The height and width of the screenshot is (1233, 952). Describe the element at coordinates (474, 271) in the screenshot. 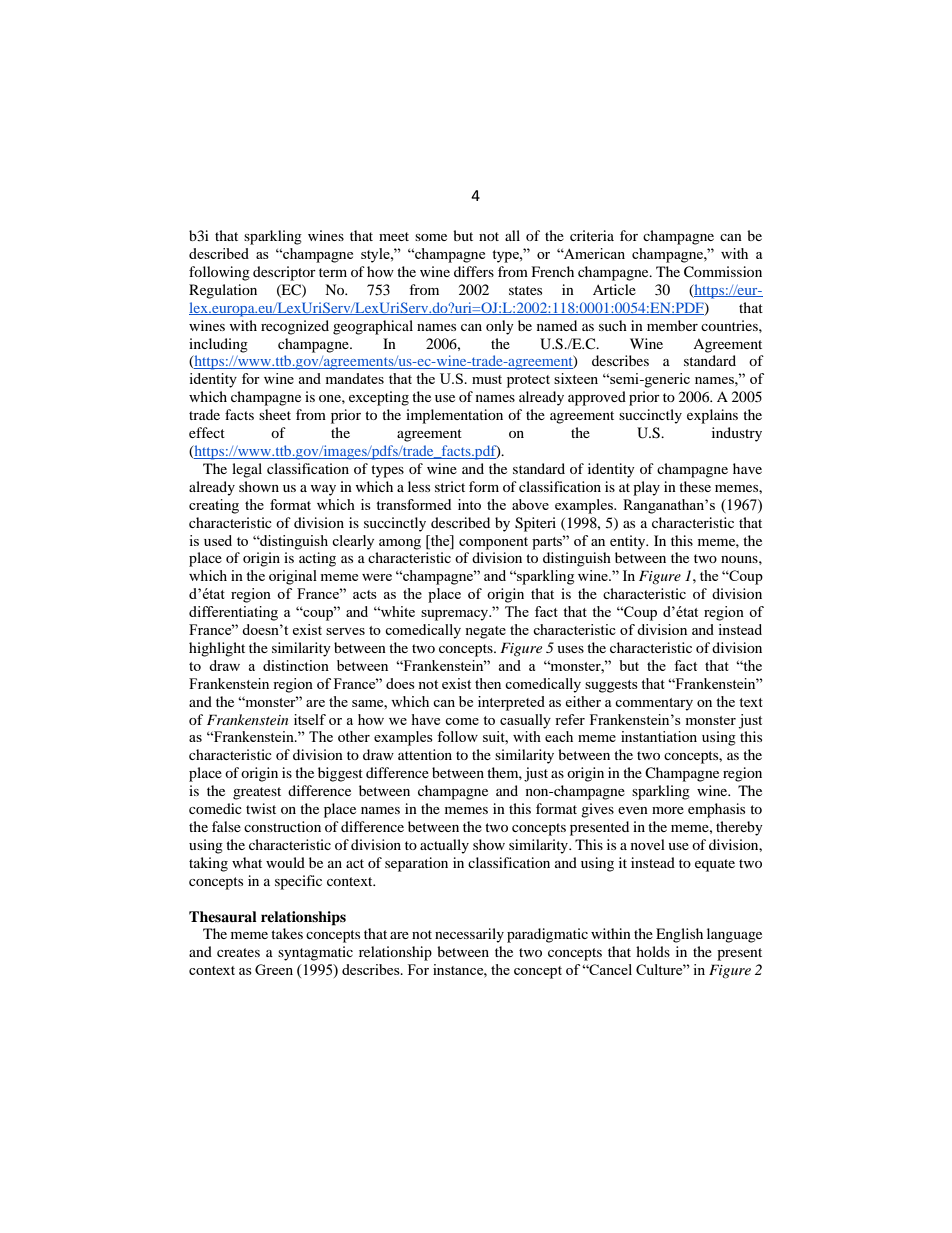

I see `differs` at that location.
